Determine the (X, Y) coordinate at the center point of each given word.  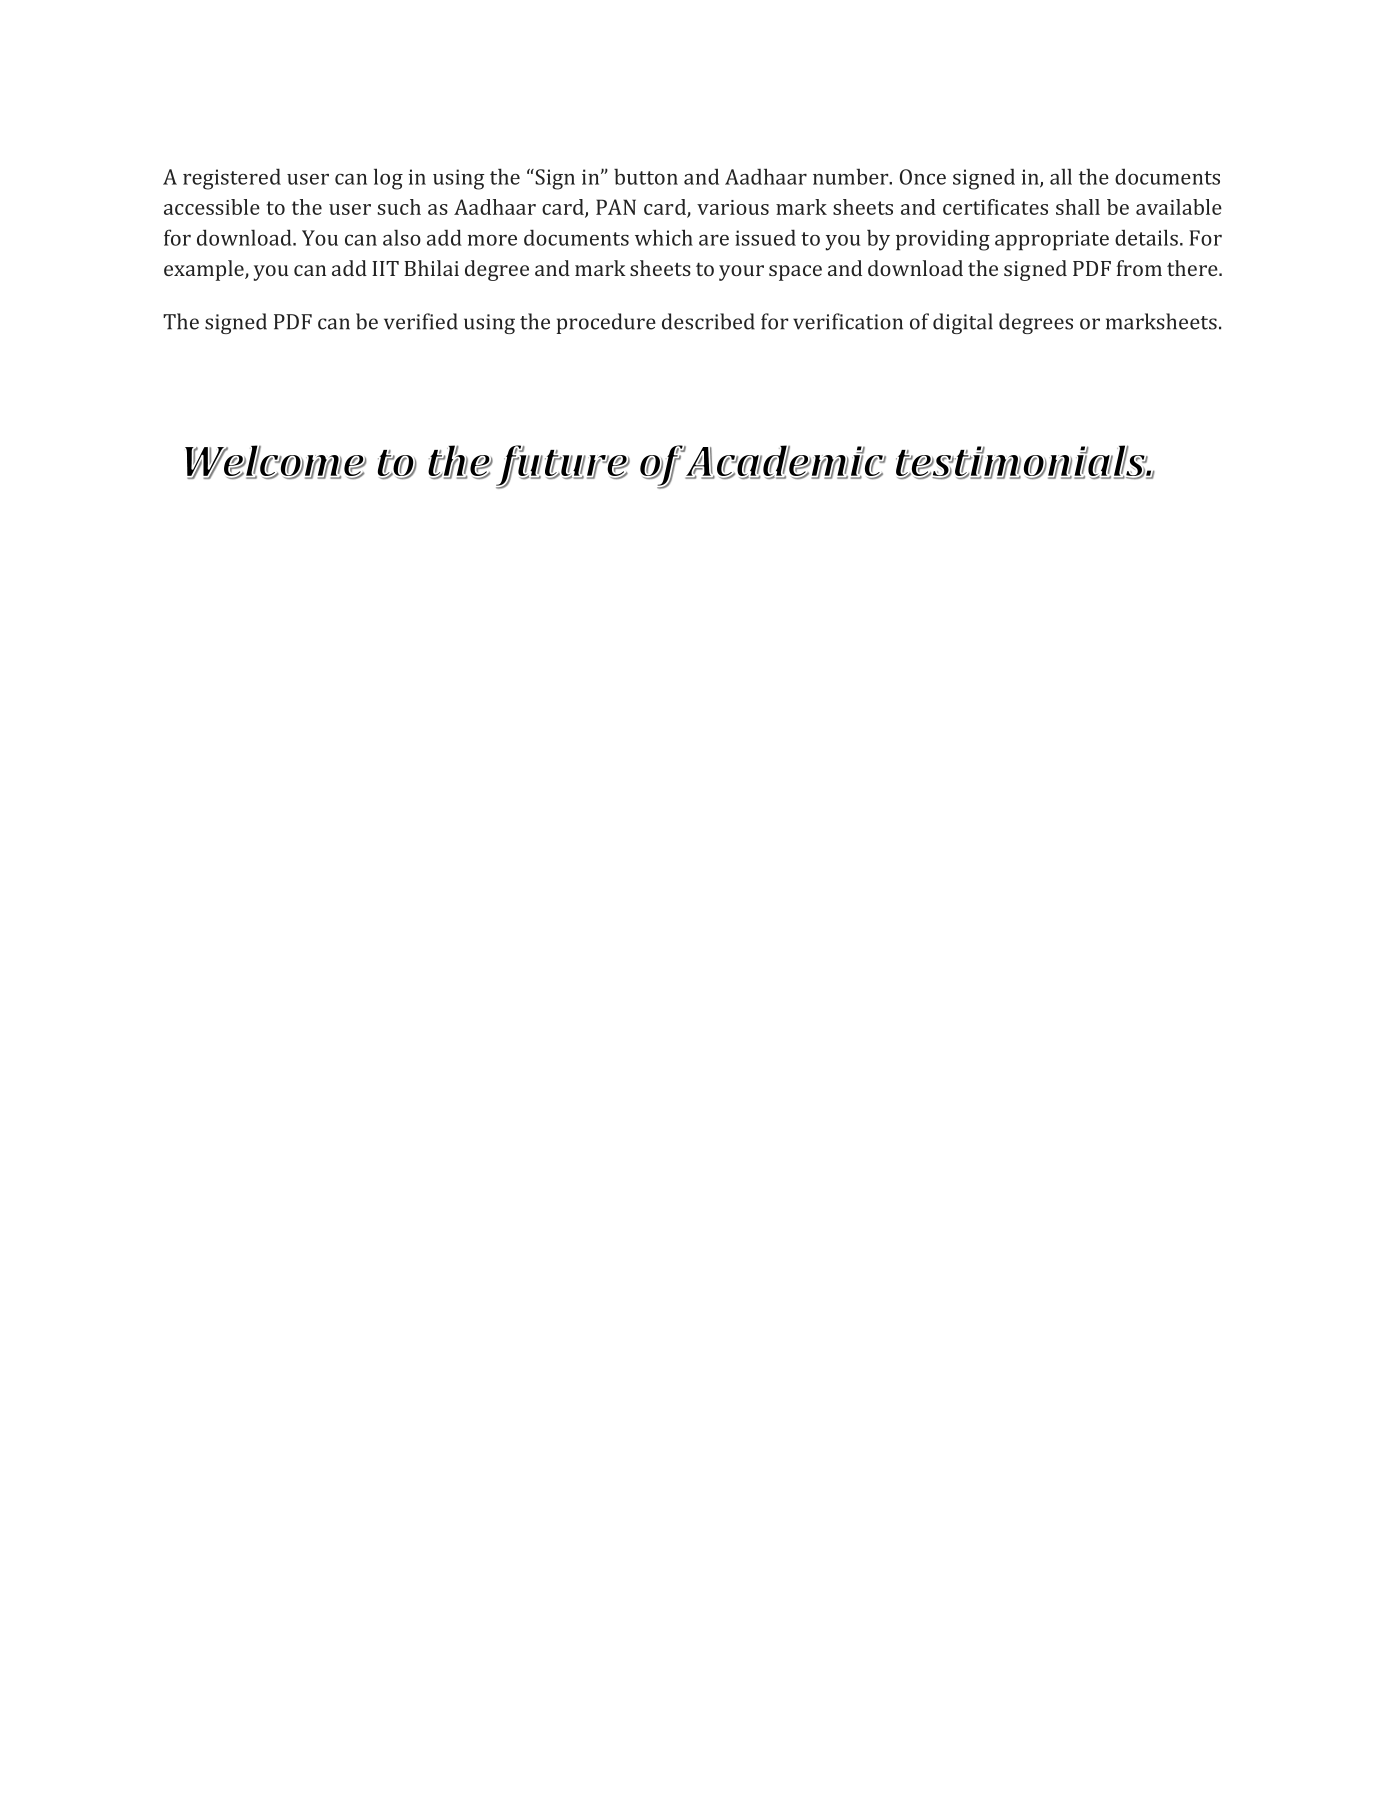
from (1139, 268)
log (388, 179)
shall (1078, 207)
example (205, 270)
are (714, 240)
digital (963, 323)
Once (923, 177)
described (708, 321)
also (402, 237)
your (741, 273)
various (733, 207)
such (399, 207)
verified (421, 321)
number (852, 176)
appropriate (1052, 240)
